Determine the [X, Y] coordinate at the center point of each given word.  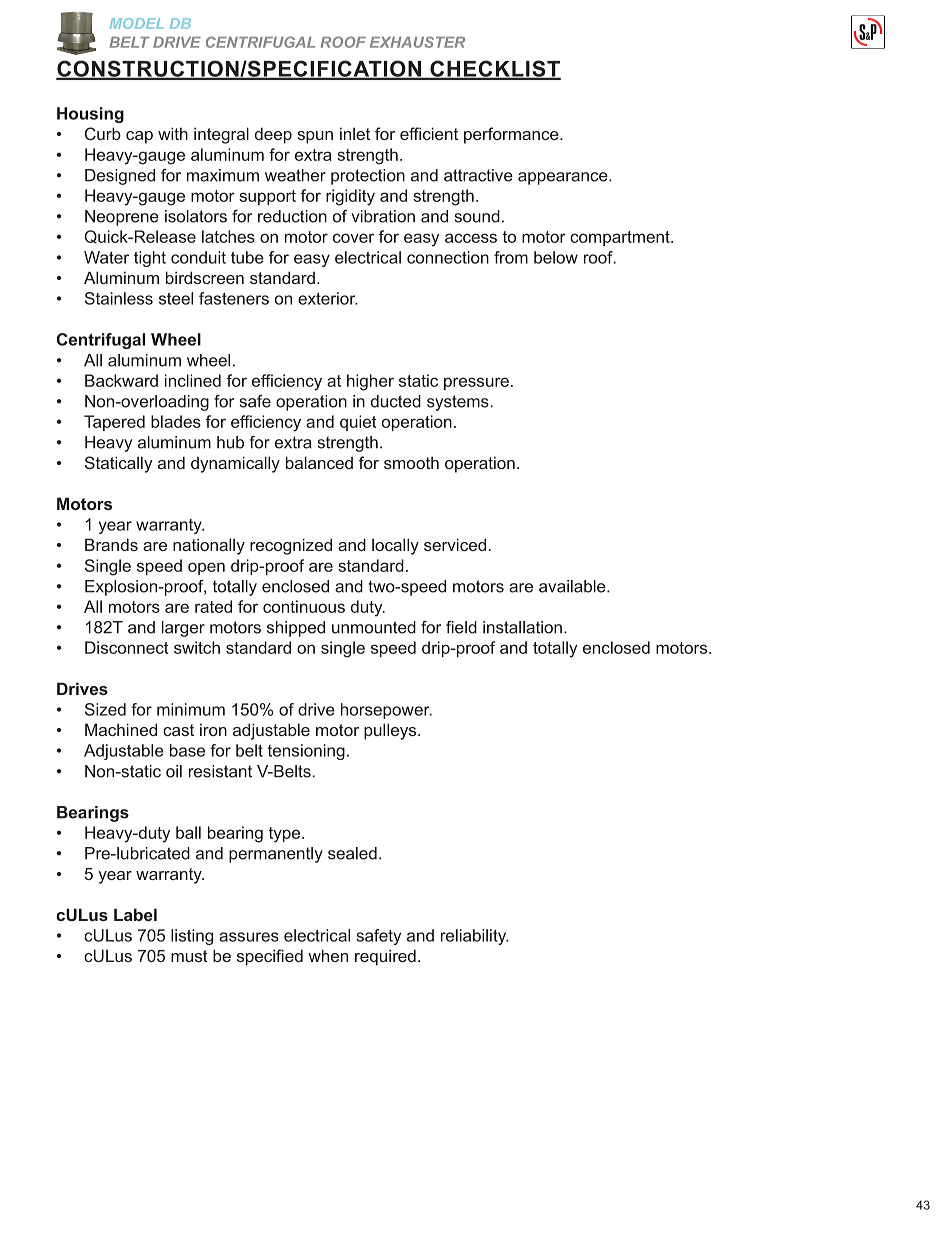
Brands [111, 544]
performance [512, 135]
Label [135, 914]
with [173, 133]
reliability [475, 937]
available [573, 586]
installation [522, 627]
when [328, 955]
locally [395, 546]
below [556, 257]
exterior [328, 298]
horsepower [386, 711]
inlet [355, 133]
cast [178, 730]
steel [176, 298]
